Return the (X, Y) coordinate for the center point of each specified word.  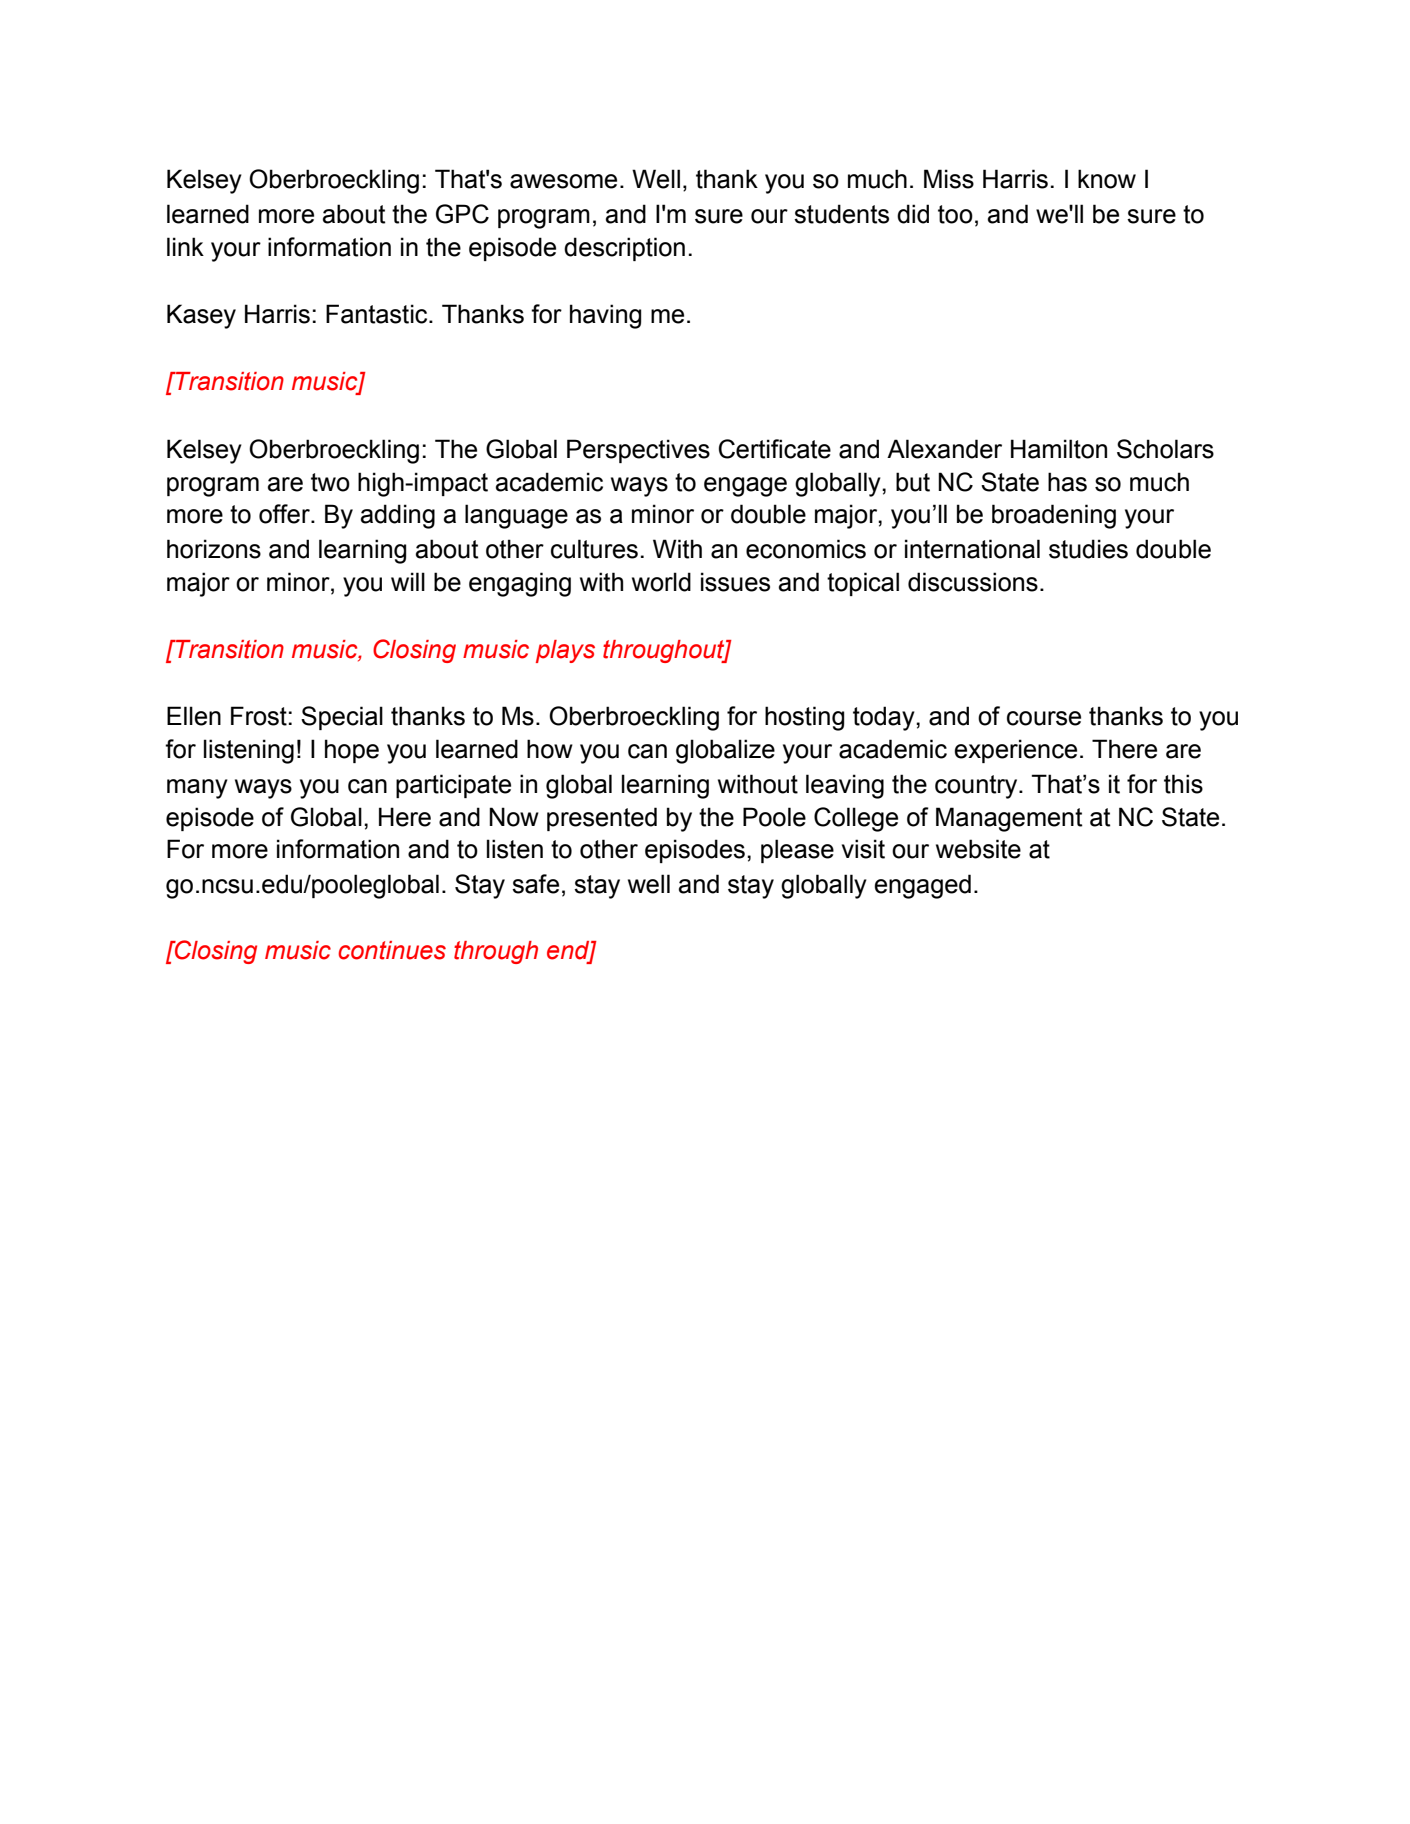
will (408, 581)
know (1107, 179)
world (661, 582)
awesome (563, 181)
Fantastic (378, 314)
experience (1015, 751)
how (550, 749)
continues (392, 950)
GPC (462, 214)
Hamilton (1059, 449)
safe (535, 884)
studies (1088, 549)
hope (352, 751)
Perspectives (638, 451)
